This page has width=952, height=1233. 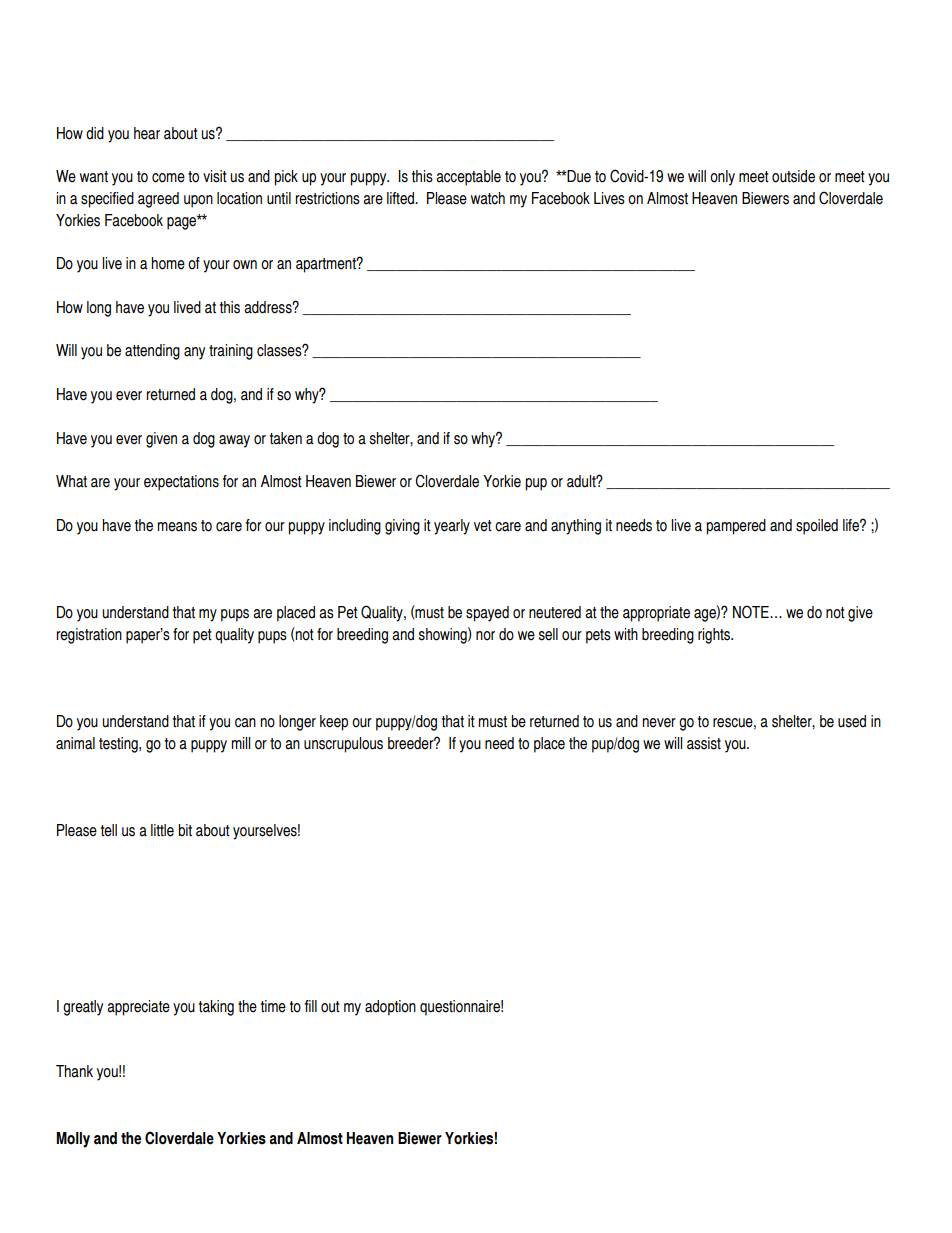 What do you see at coordinates (311, 1006) in the page?
I see `fill` at bounding box center [311, 1006].
